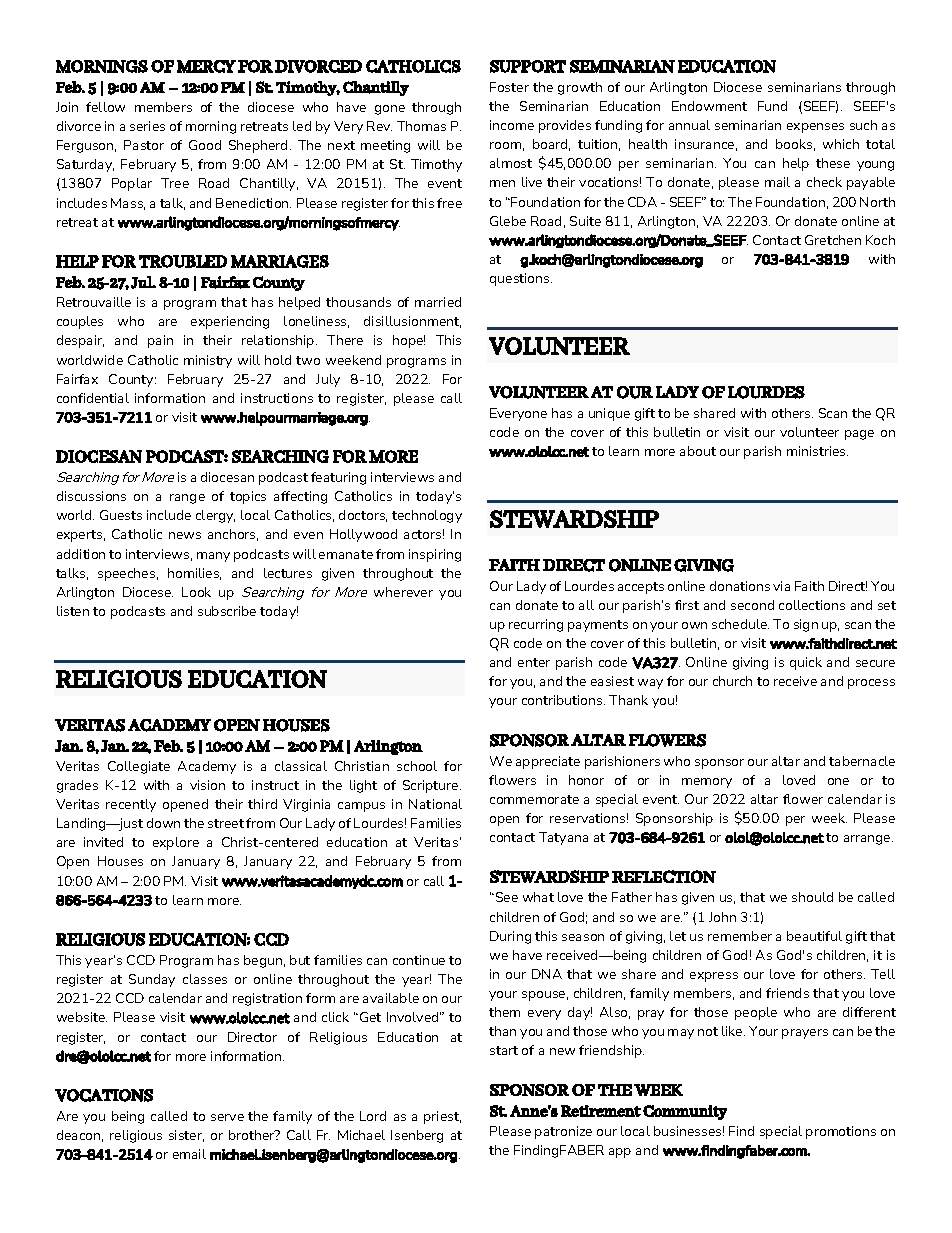 The image size is (952, 1233). I want to click on collections, so click(812, 605).
